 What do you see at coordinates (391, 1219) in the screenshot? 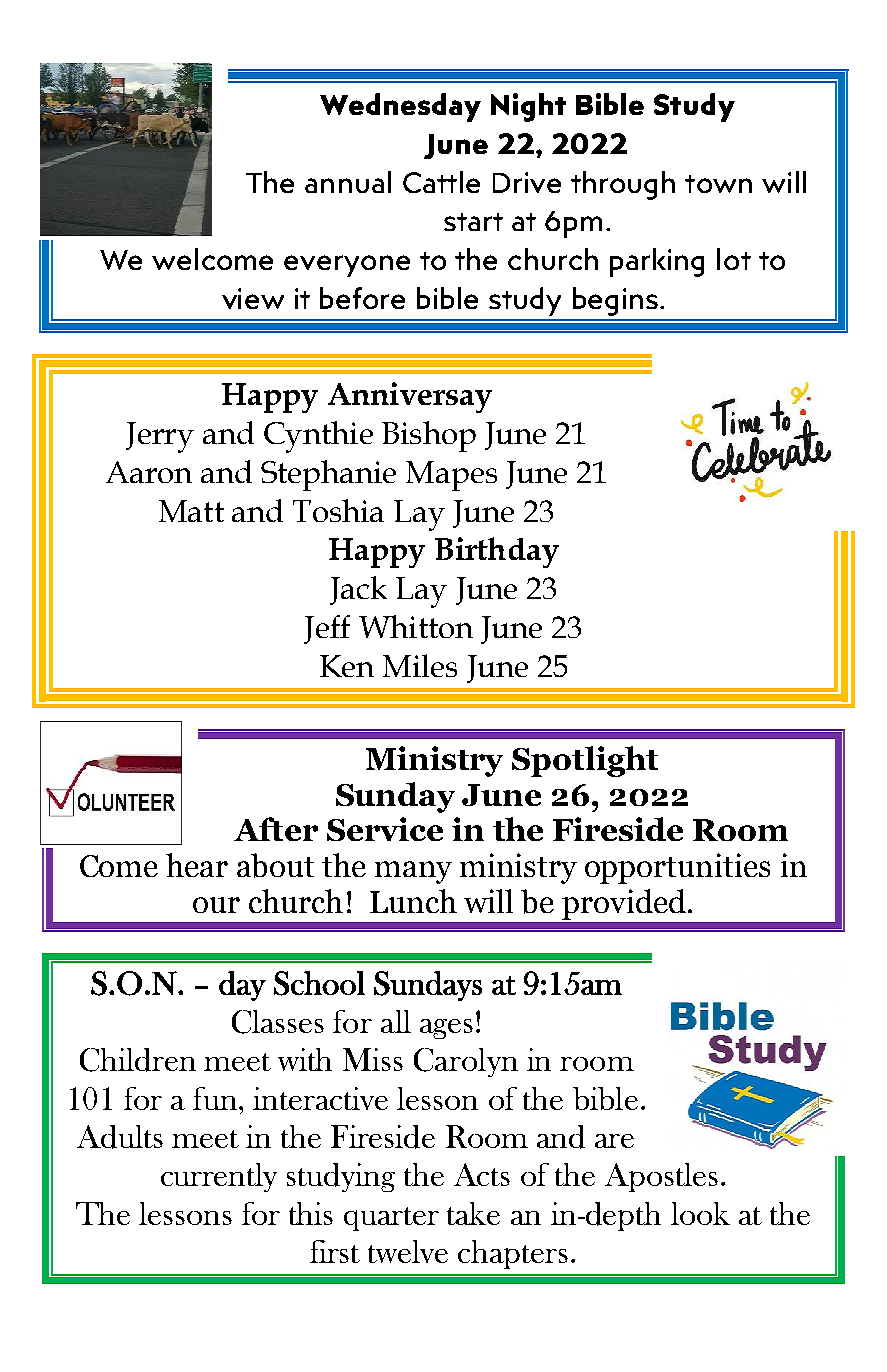
I see `quarter` at bounding box center [391, 1219].
